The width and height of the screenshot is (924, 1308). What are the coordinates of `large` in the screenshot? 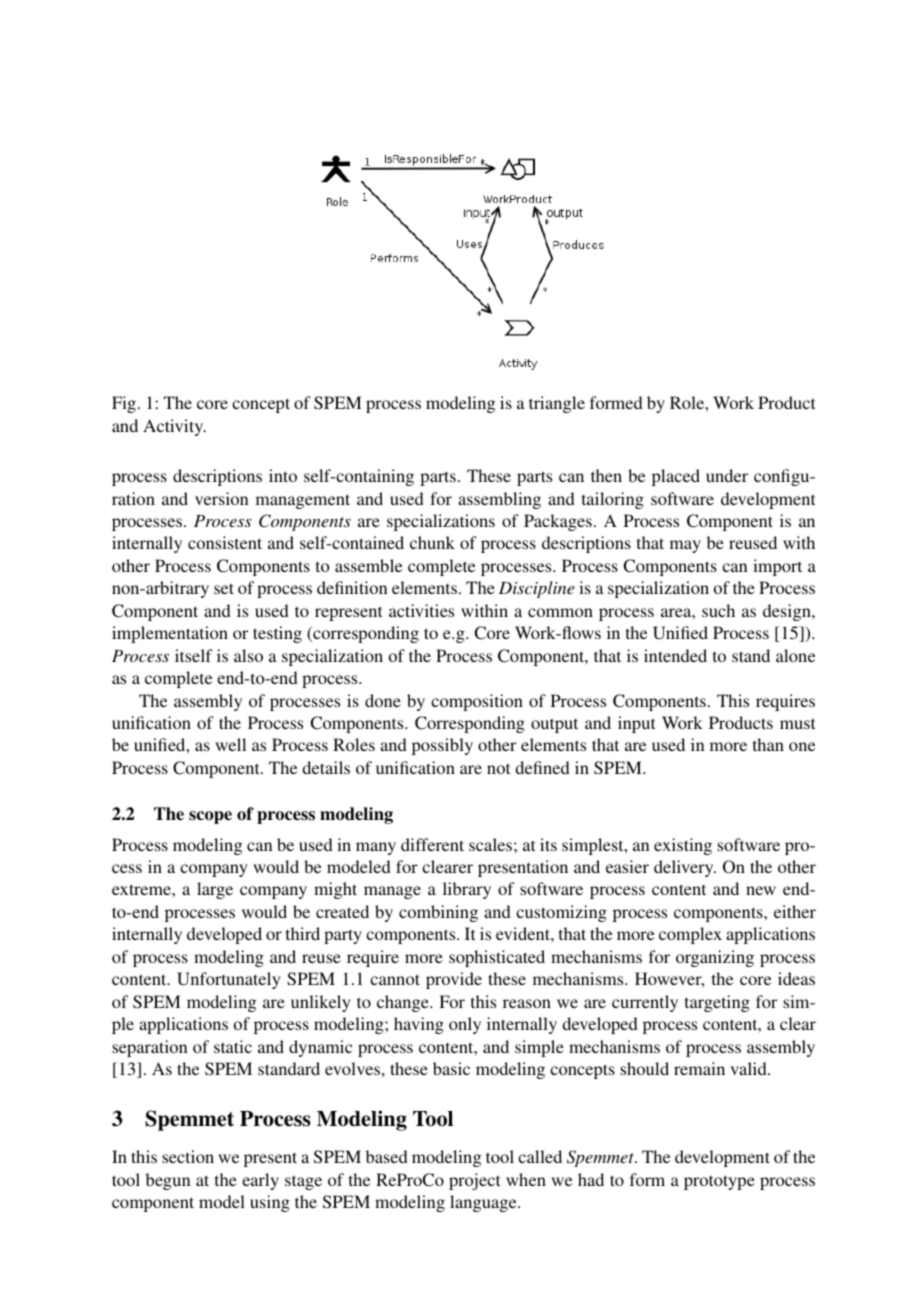 It's located at (215, 890).
